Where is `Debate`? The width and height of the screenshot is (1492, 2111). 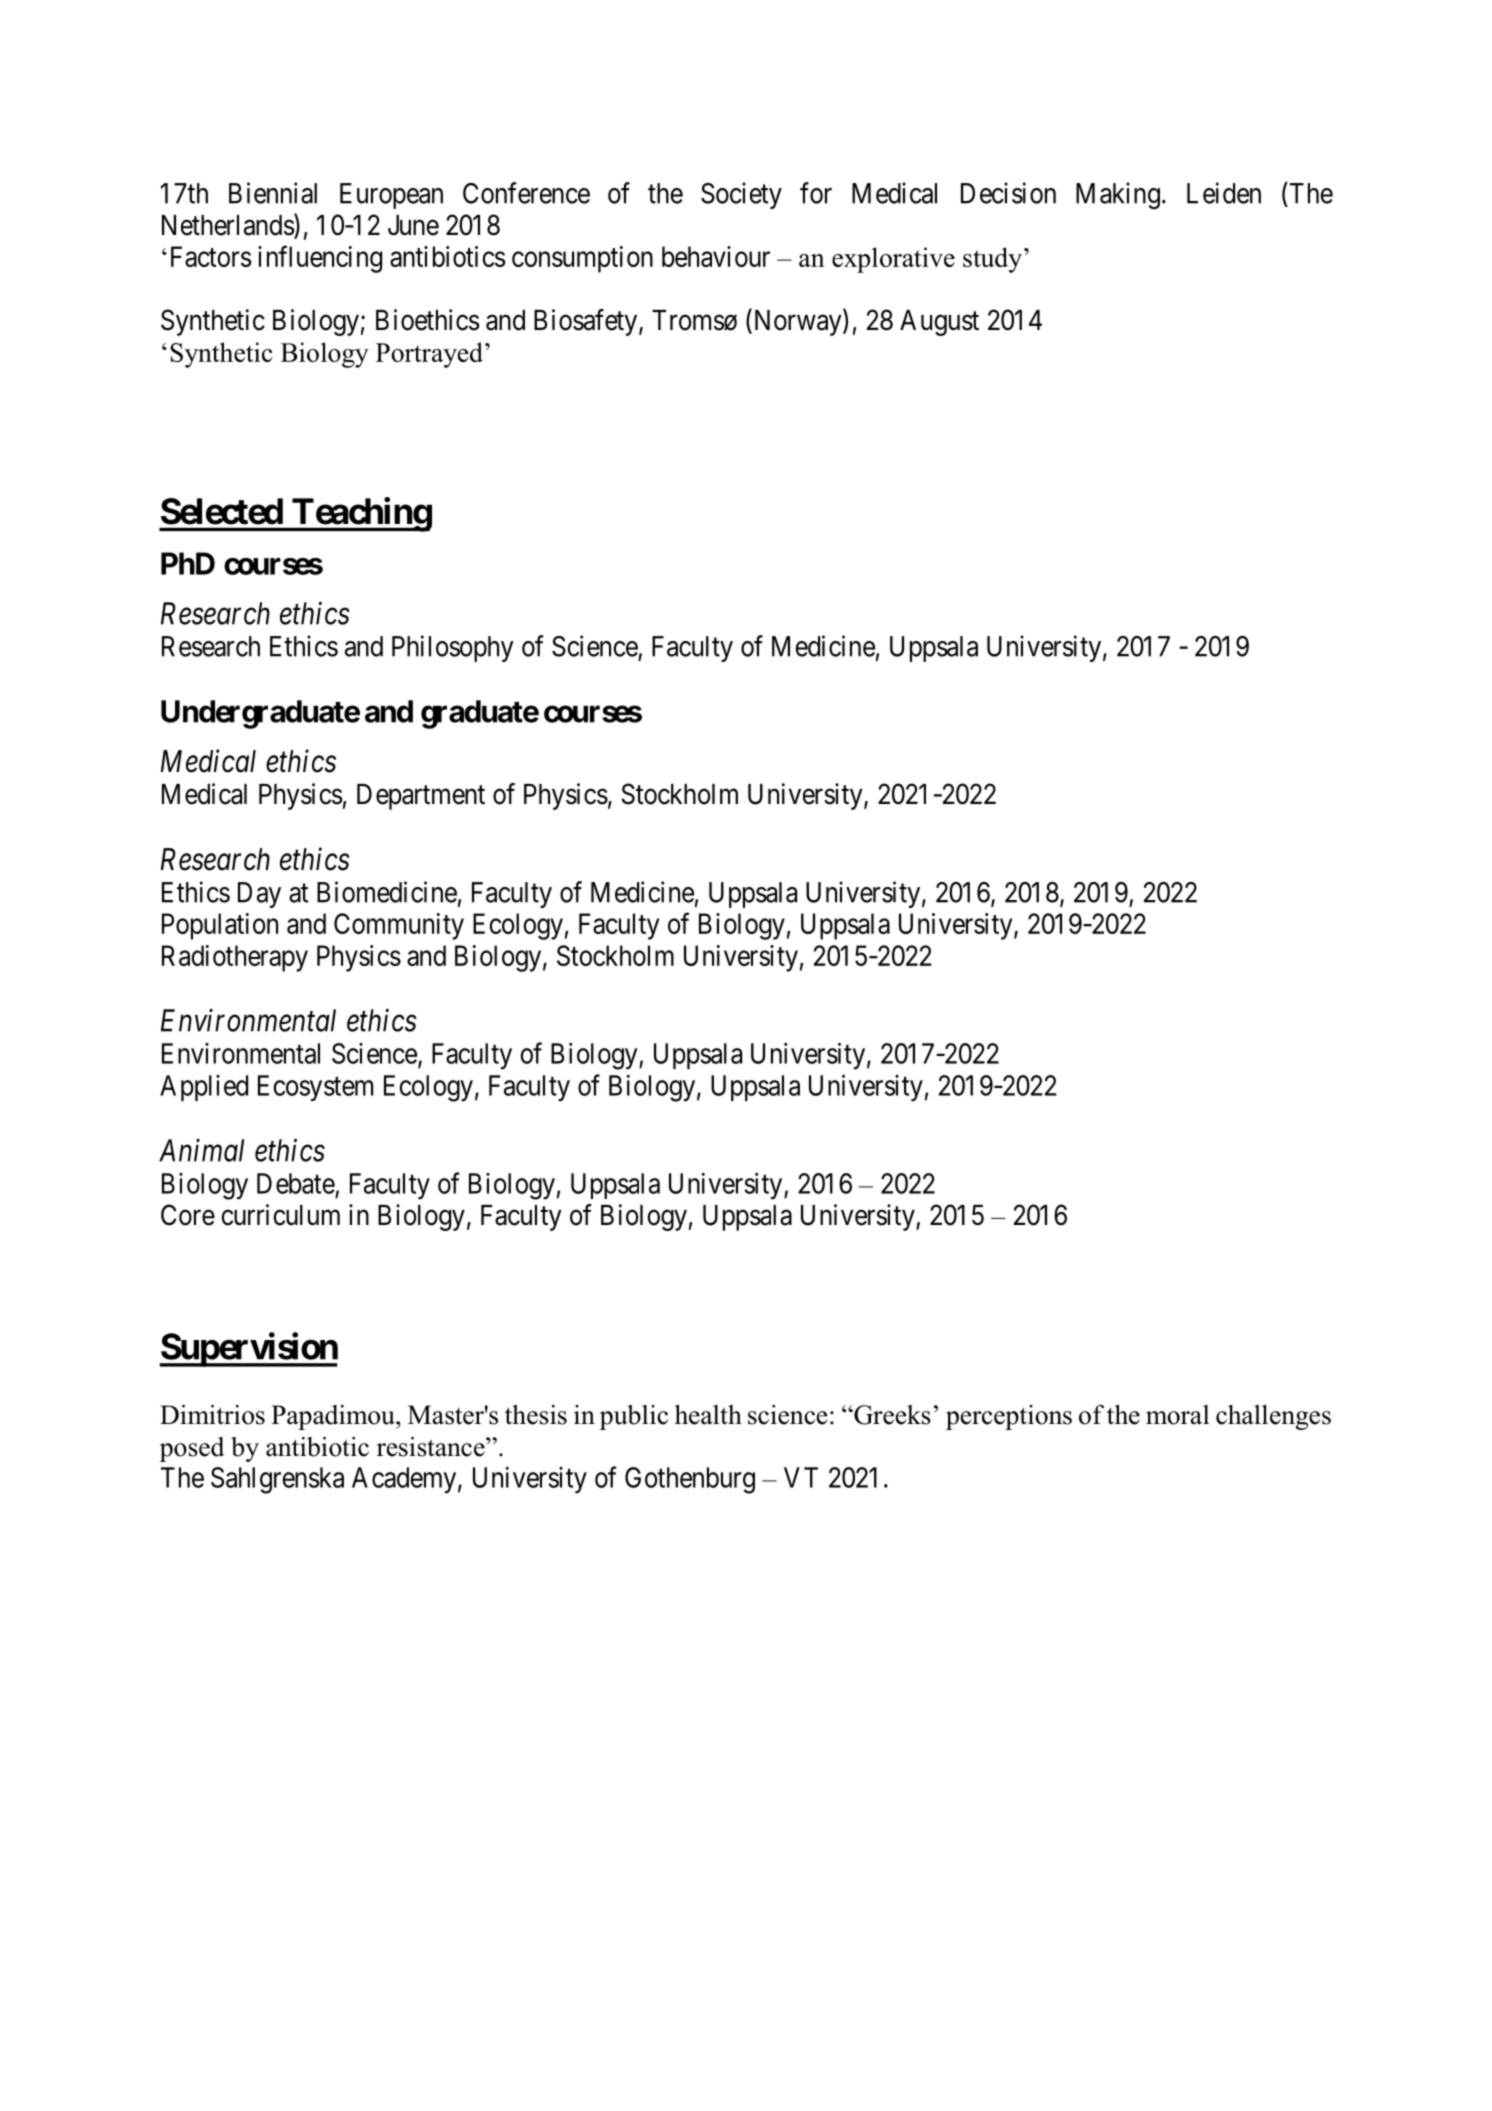
Debate is located at coordinates (296, 1183).
